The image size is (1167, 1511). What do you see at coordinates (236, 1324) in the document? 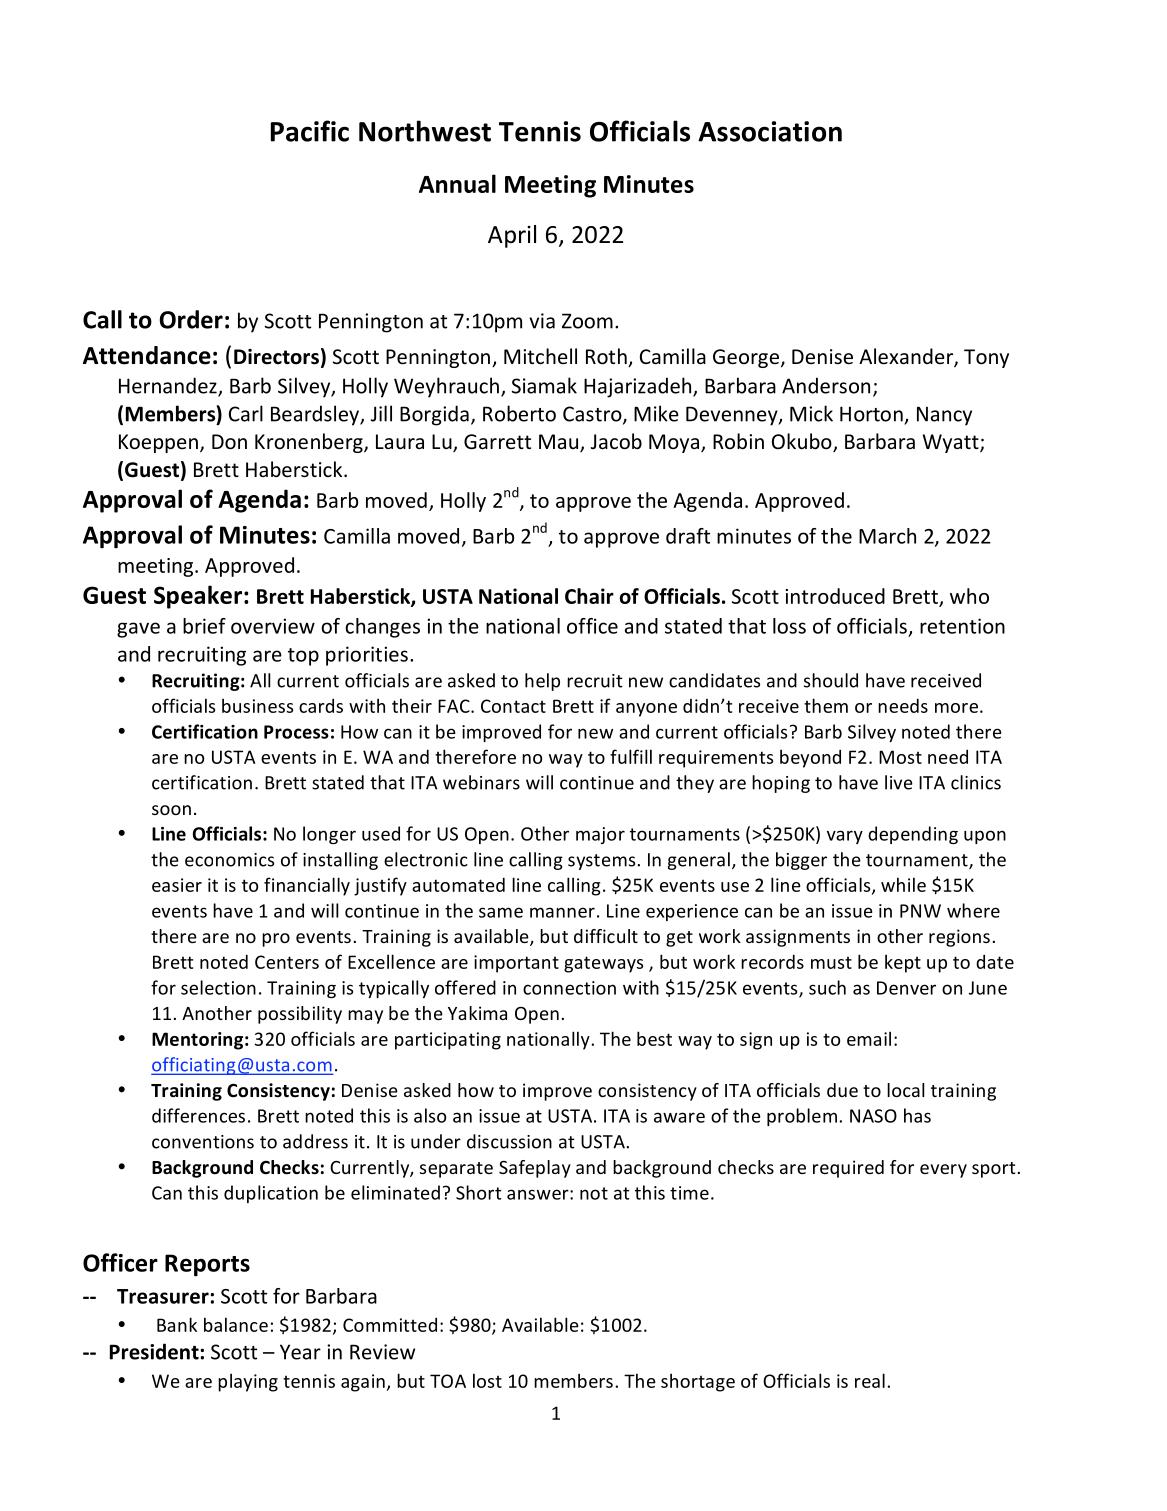
I see `balance` at bounding box center [236, 1324].
